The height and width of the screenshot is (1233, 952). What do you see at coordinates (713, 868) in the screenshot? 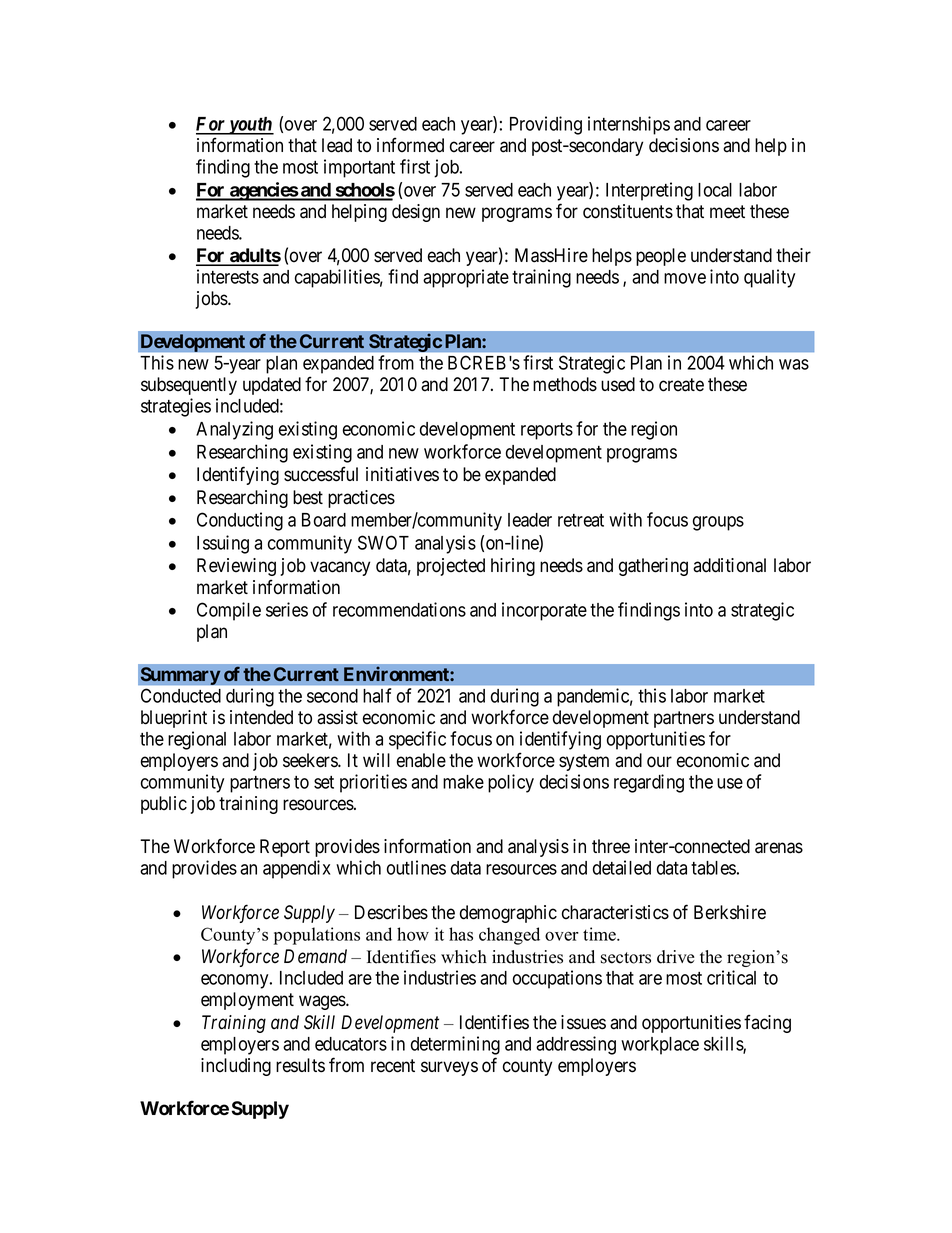
I see `tables` at bounding box center [713, 868].
